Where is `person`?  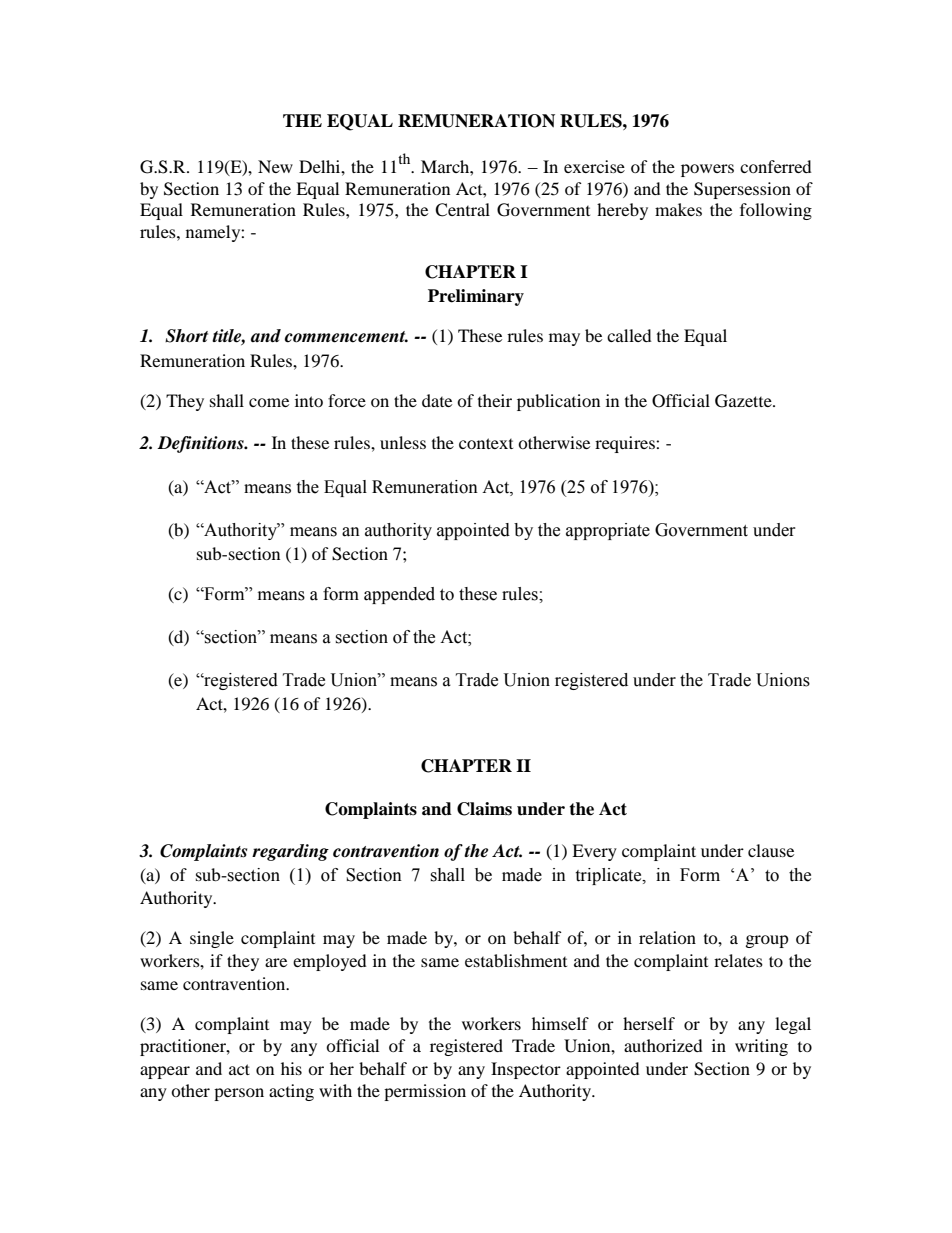
person is located at coordinates (239, 1094).
